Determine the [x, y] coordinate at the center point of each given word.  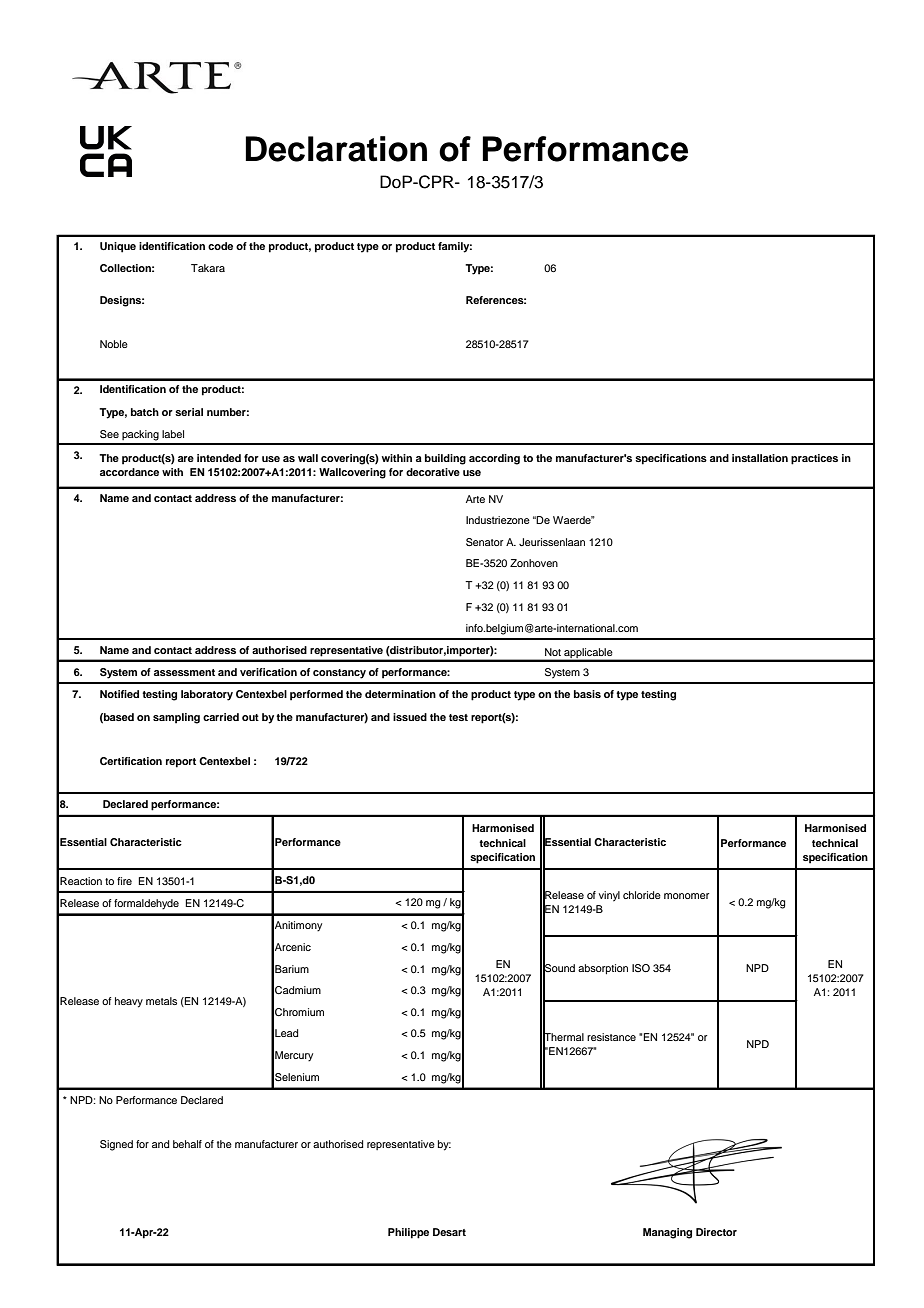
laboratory [207, 695]
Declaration [336, 149]
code [220, 246]
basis [587, 694]
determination [400, 694]
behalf [187, 1144]
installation [760, 458]
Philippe [408, 1233]
